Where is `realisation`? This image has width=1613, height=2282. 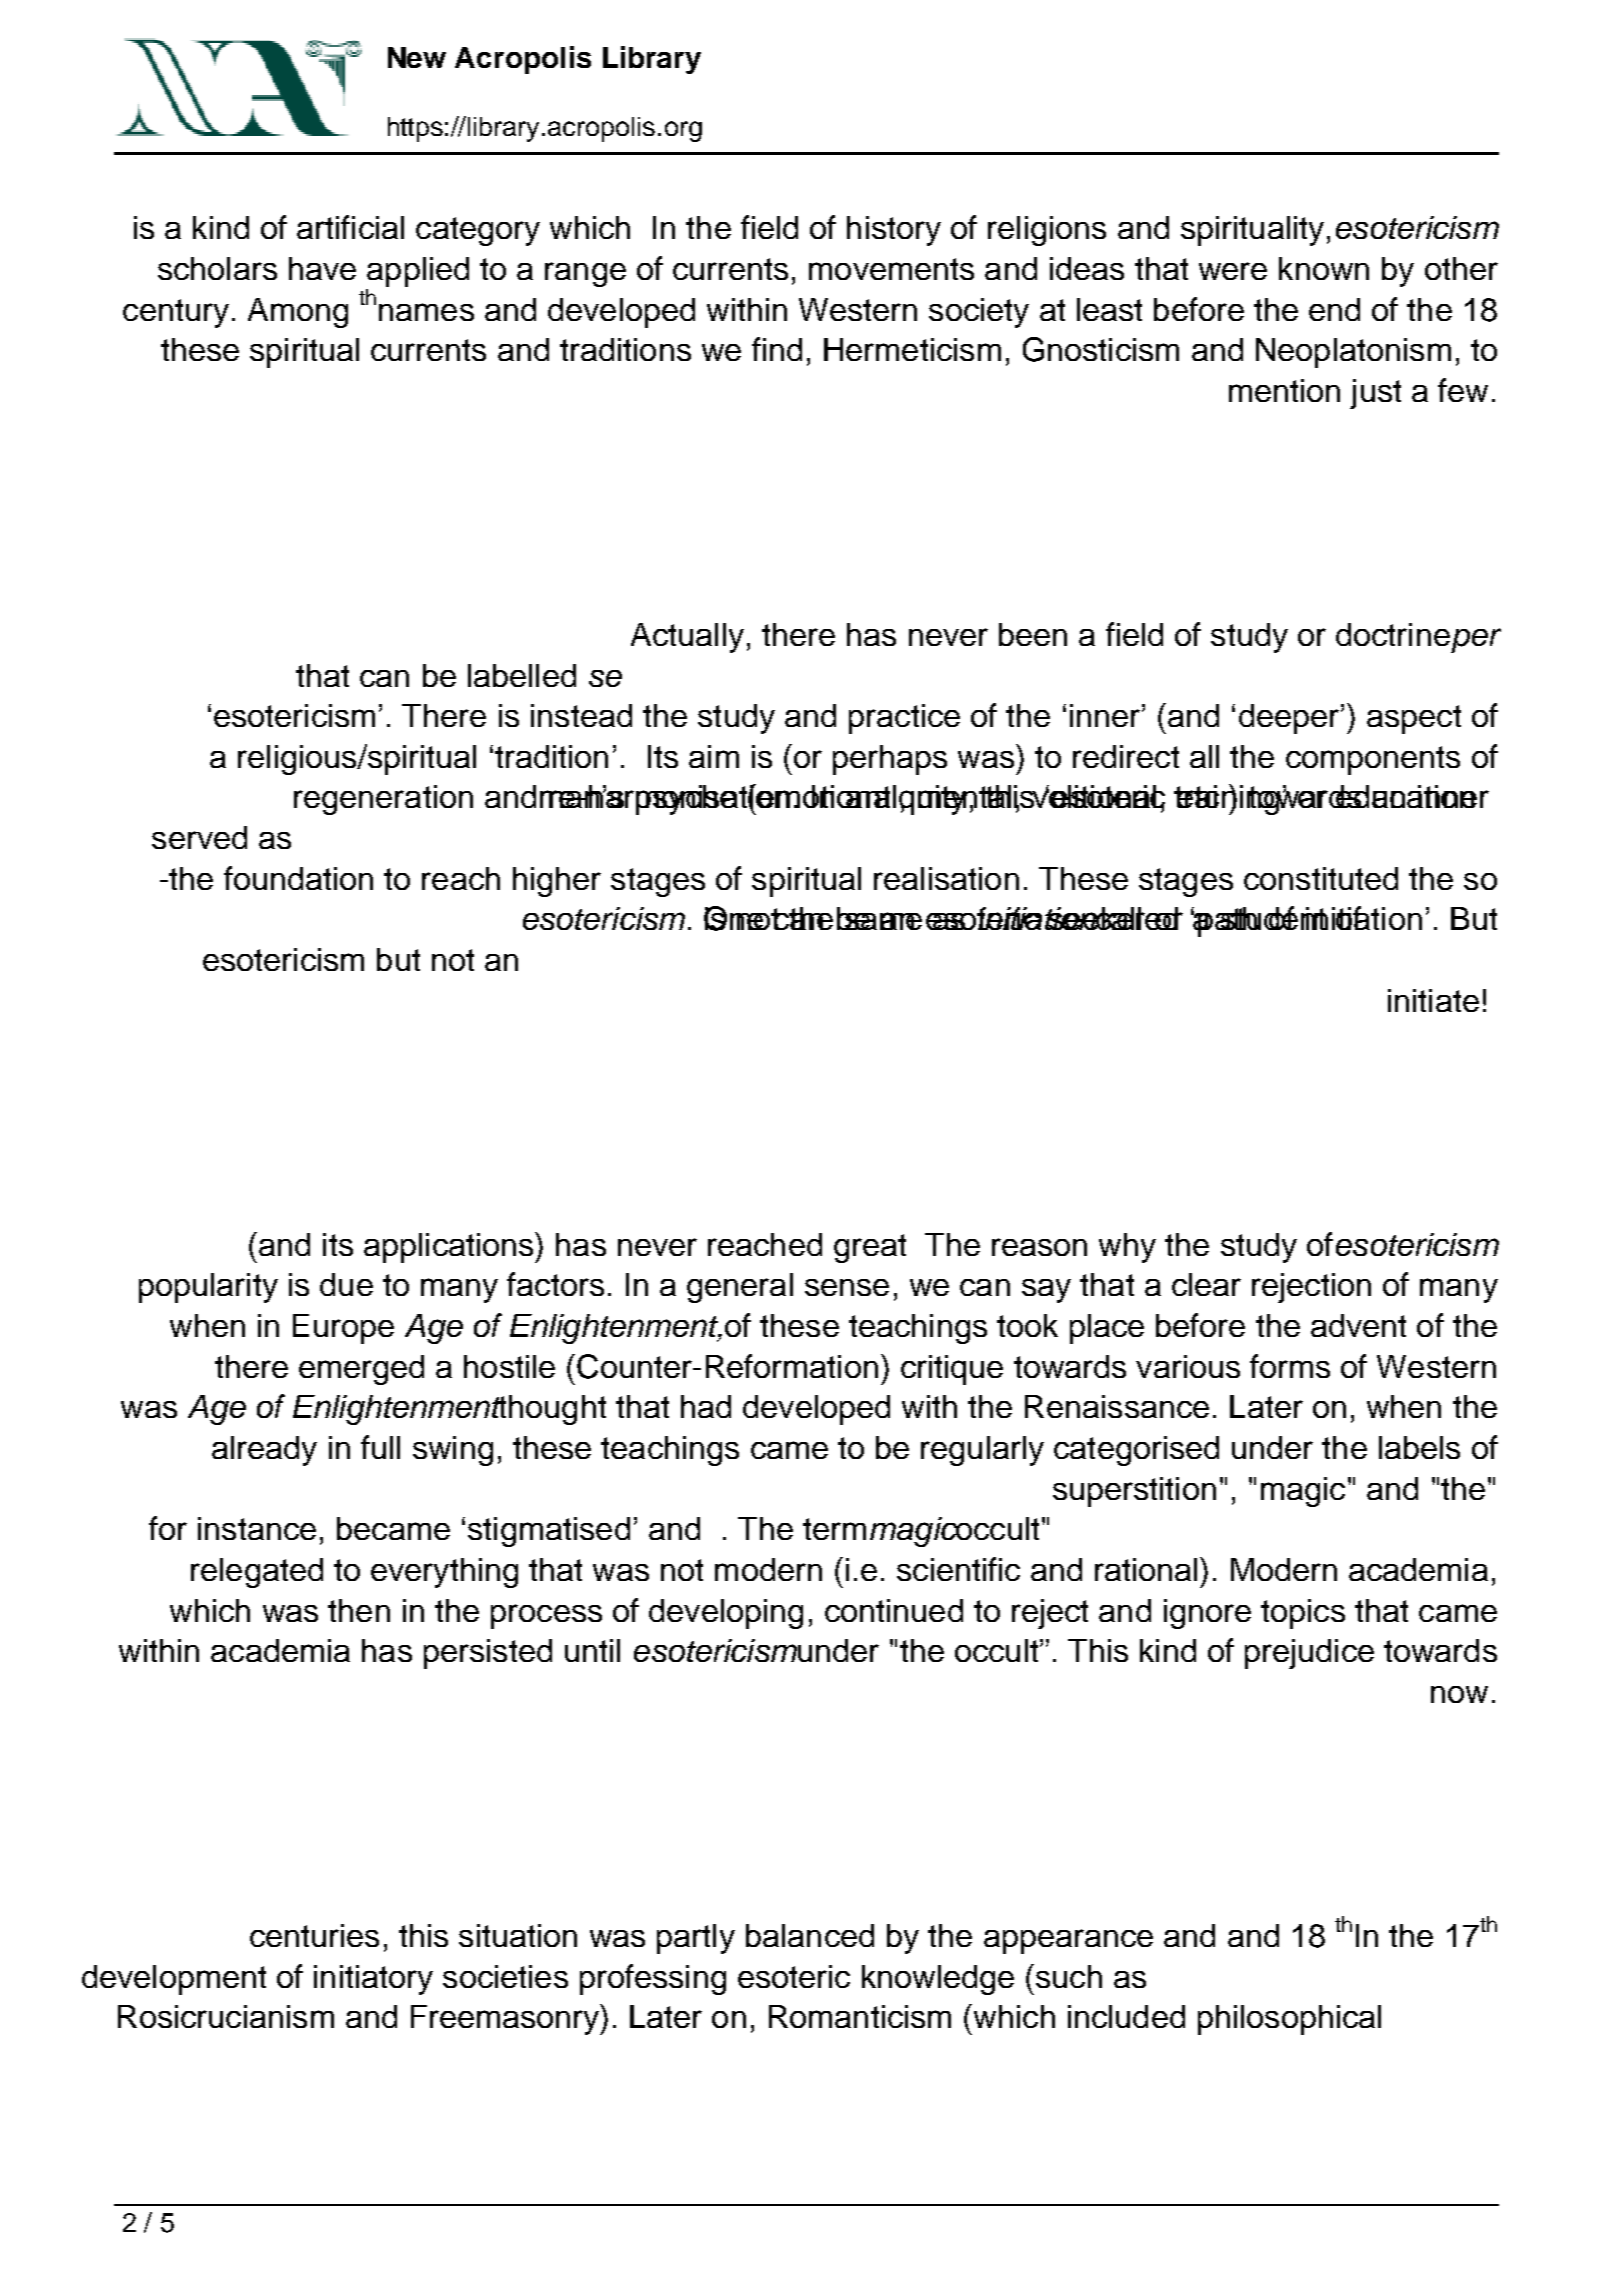 realisation is located at coordinates (946, 878).
